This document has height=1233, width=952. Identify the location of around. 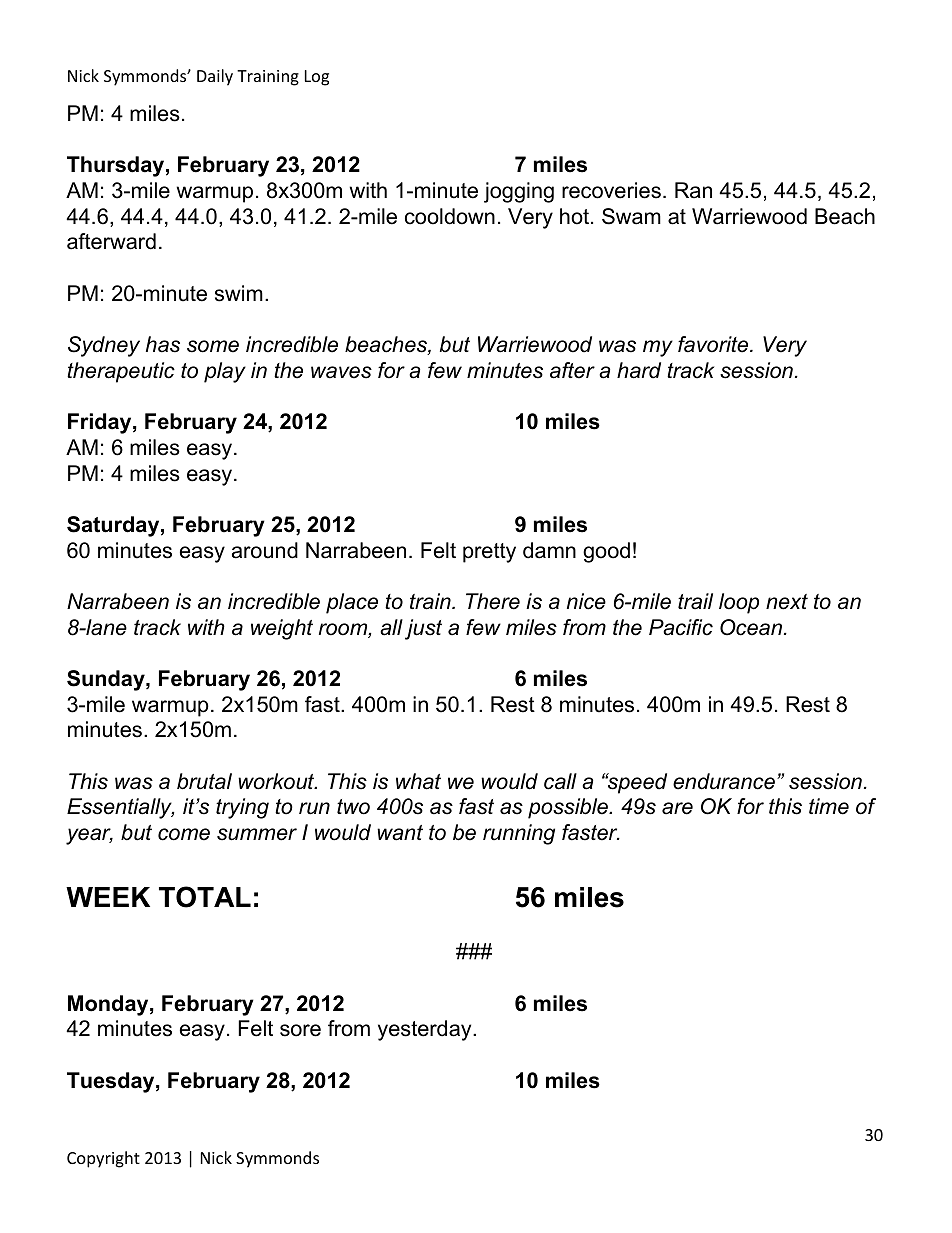
(265, 550).
